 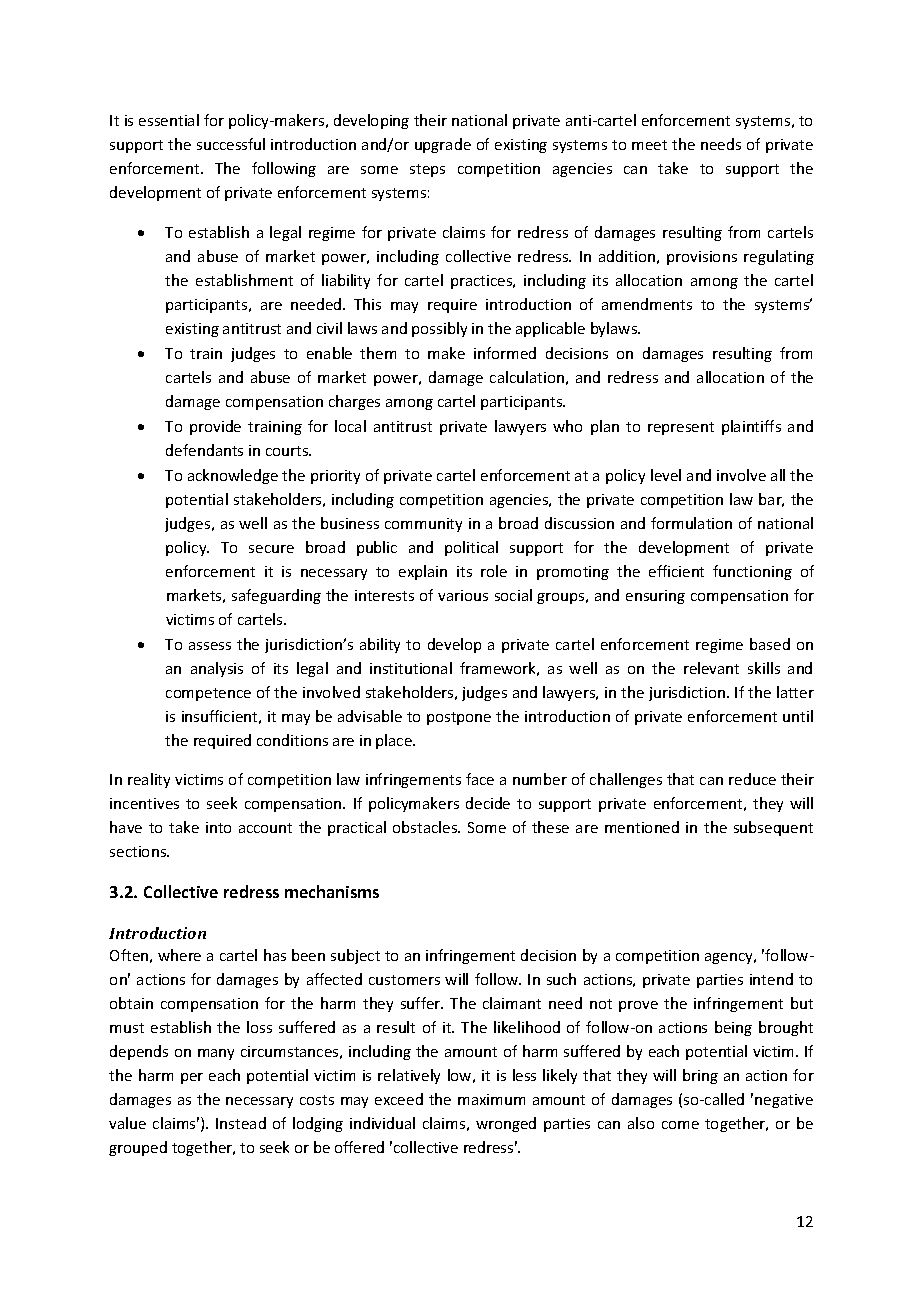 What do you see at coordinates (752, 779) in the screenshot?
I see `reduce` at bounding box center [752, 779].
